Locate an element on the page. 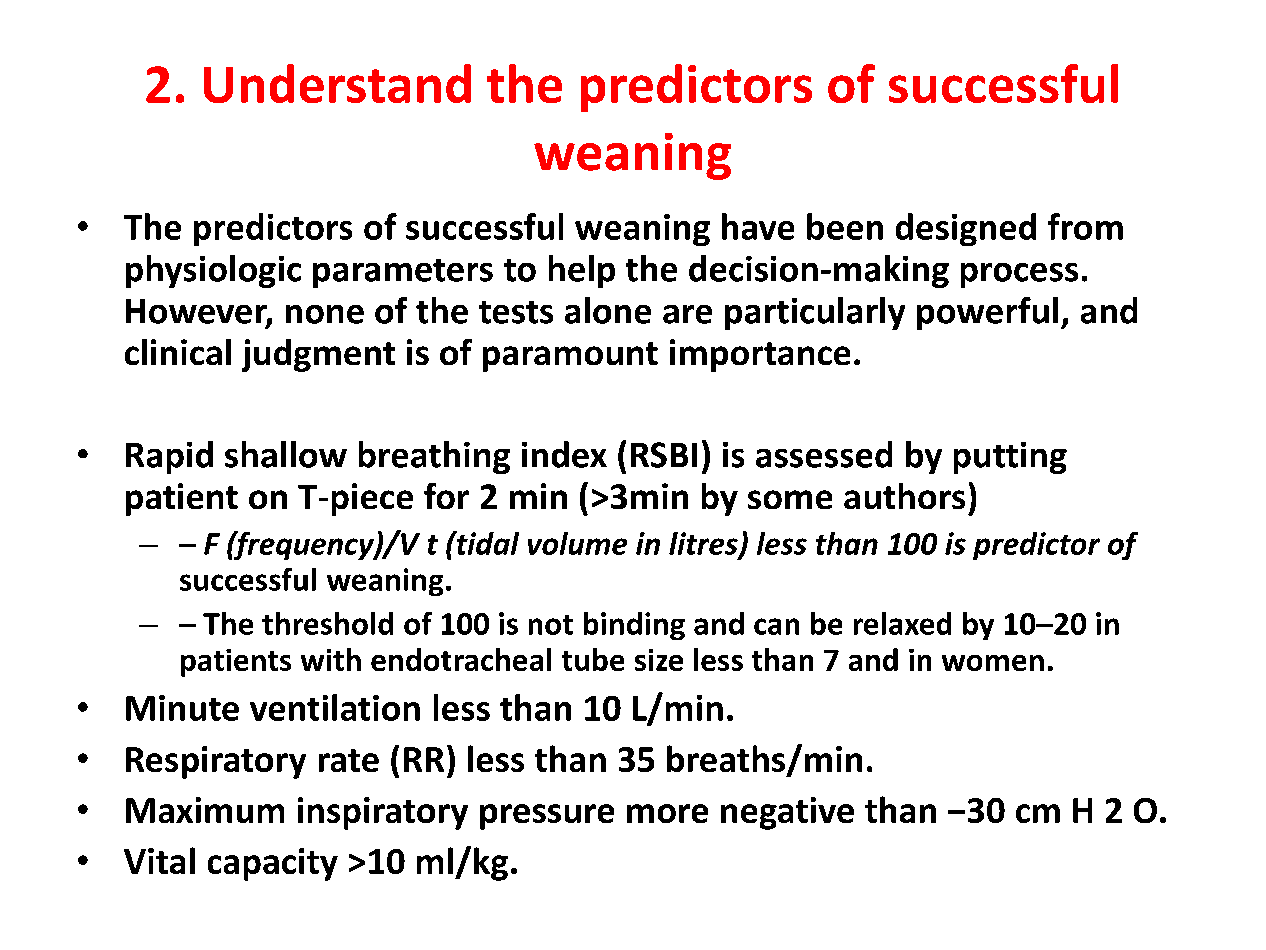  index is located at coordinates (564, 454).
